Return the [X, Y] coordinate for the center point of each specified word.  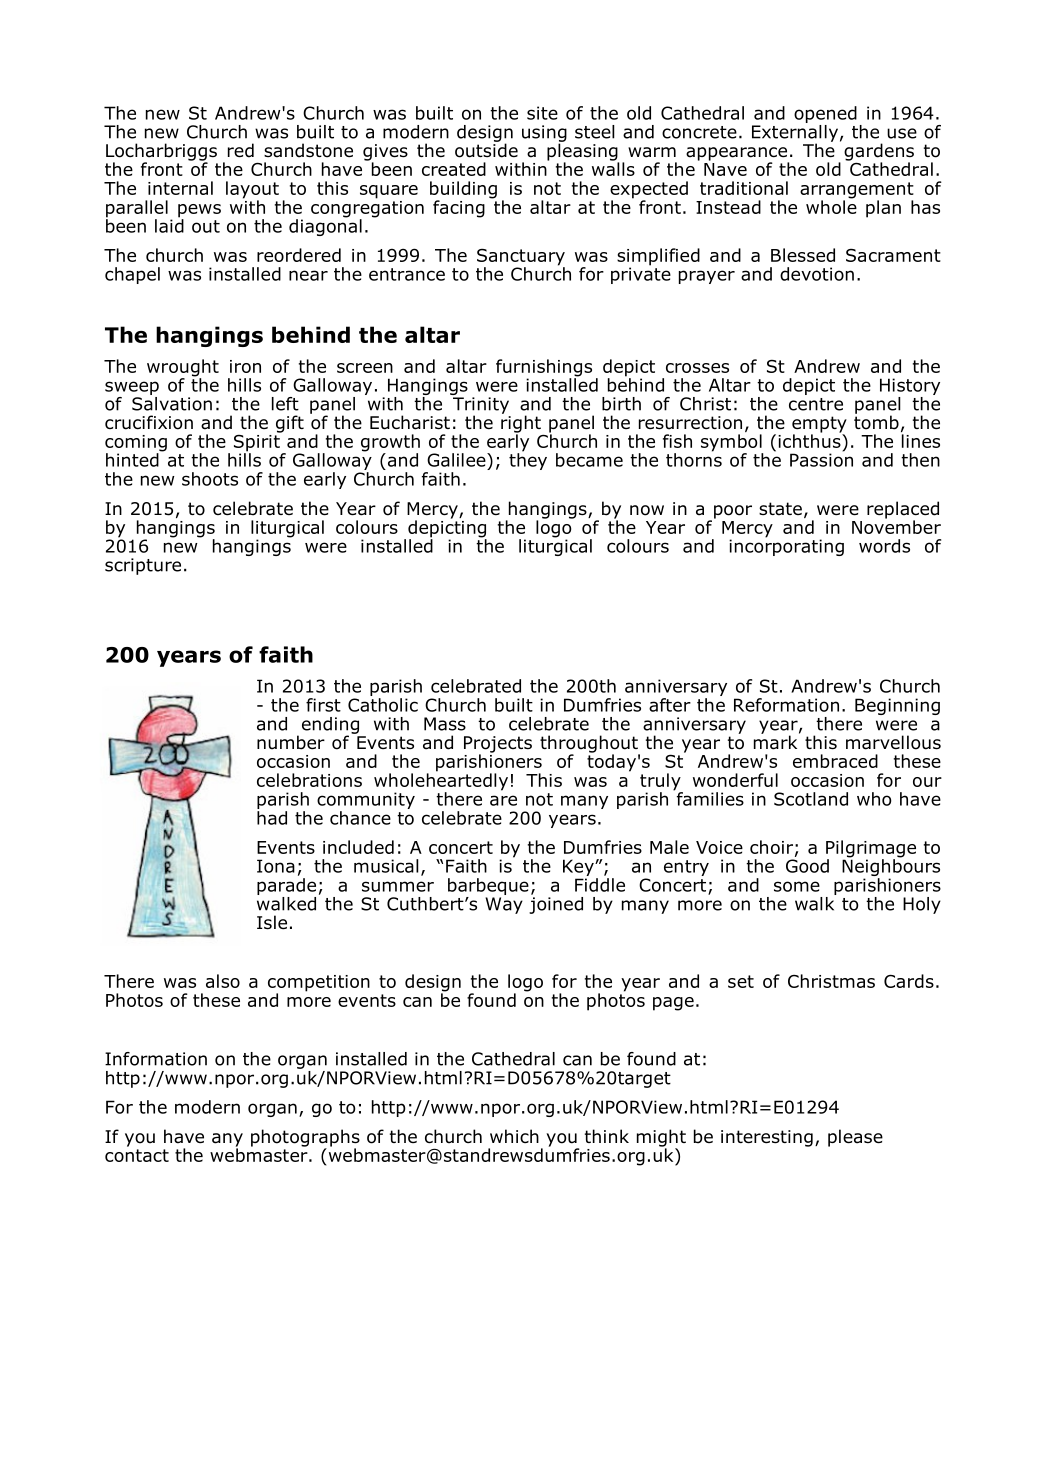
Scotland [811, 799]
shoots [210, 479]
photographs [305, 1139]
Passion [821, 459]
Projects [498, 745]
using [544, 134]
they [528, 460]
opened [825, 114]
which [514, 1136]
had [272, 818]
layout [252, 191]
